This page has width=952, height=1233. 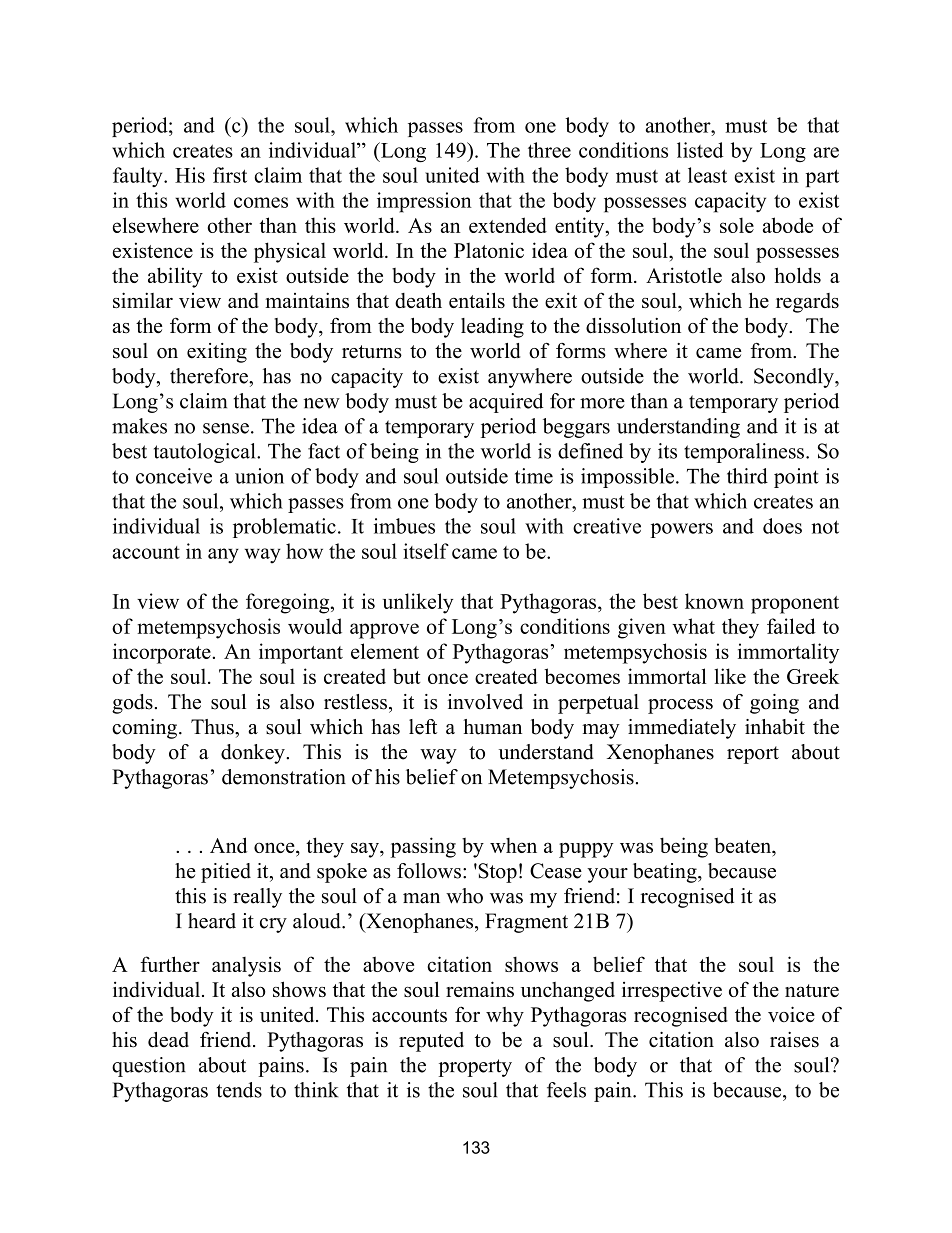 What do you see at coordinates (230, 175) in the page?
I see `first` at bounding box center [230, 175].
